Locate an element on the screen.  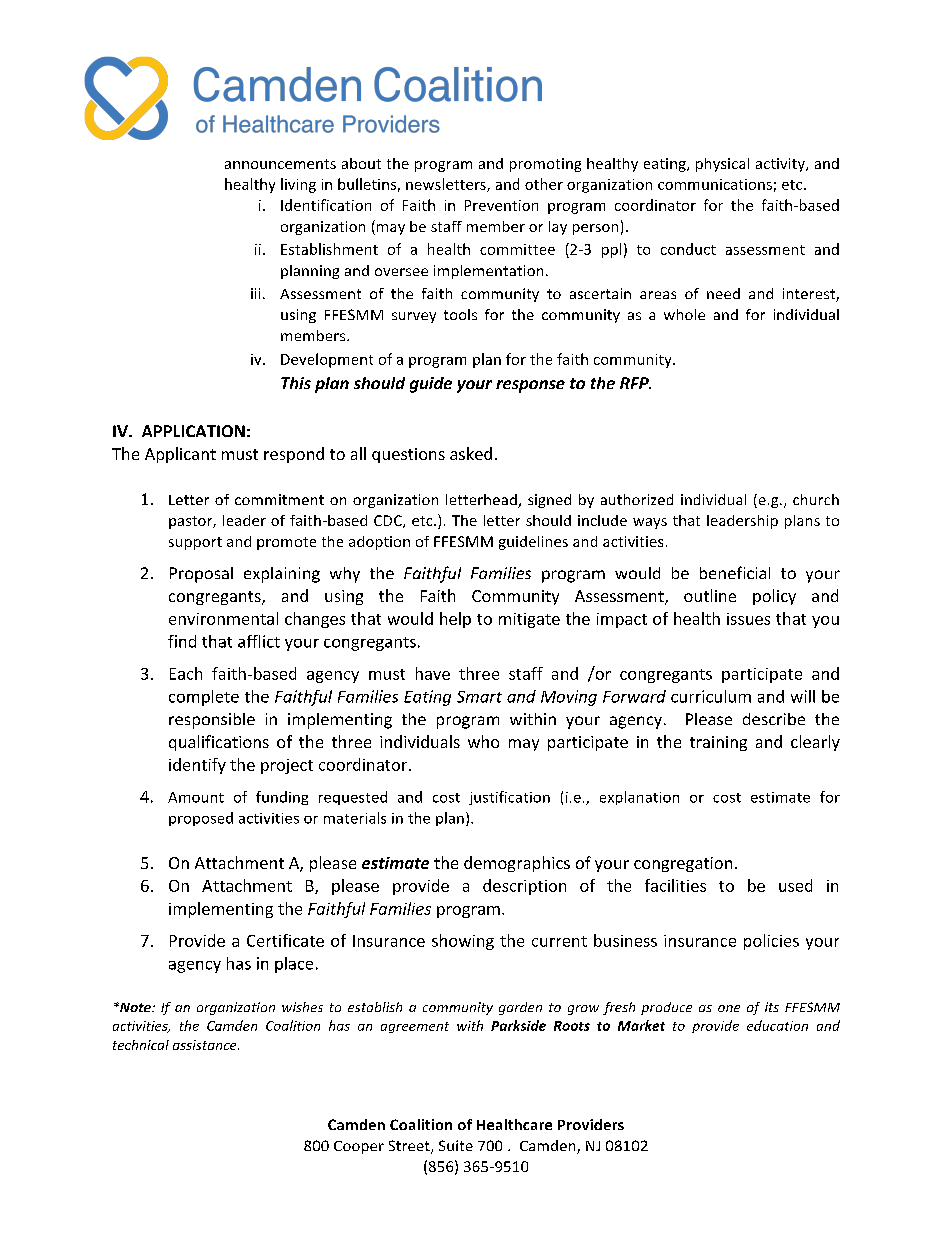
assistance is located at coordinates (206, 1045).
